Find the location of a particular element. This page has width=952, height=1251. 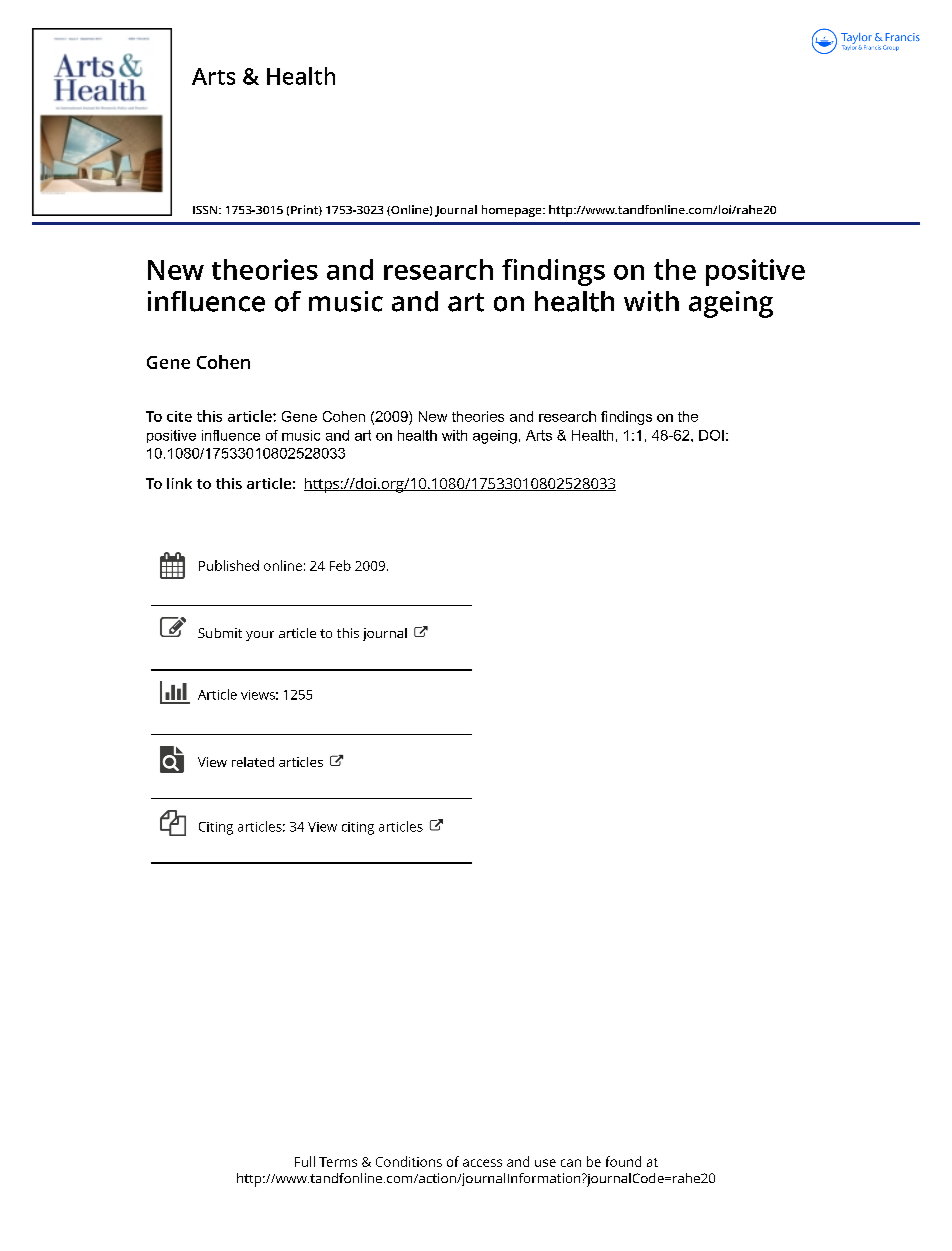

homepage is located at coordinates (513, 211).
